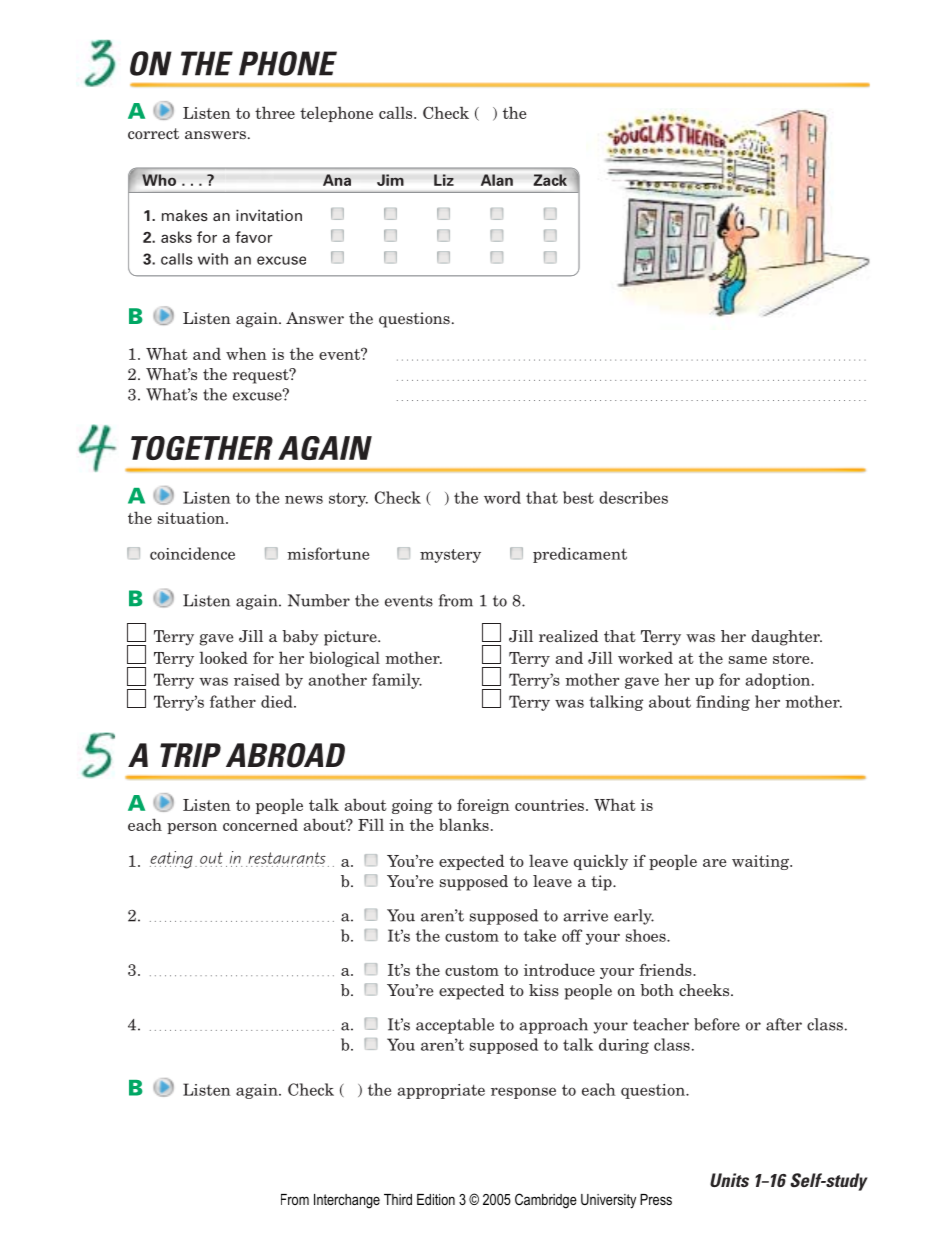 Image resolution: width=952 pixels, height=1233 pixels. What do you see at coordinates (540, 935) in the page?
I see `take` at bounding box center [540, 935].
